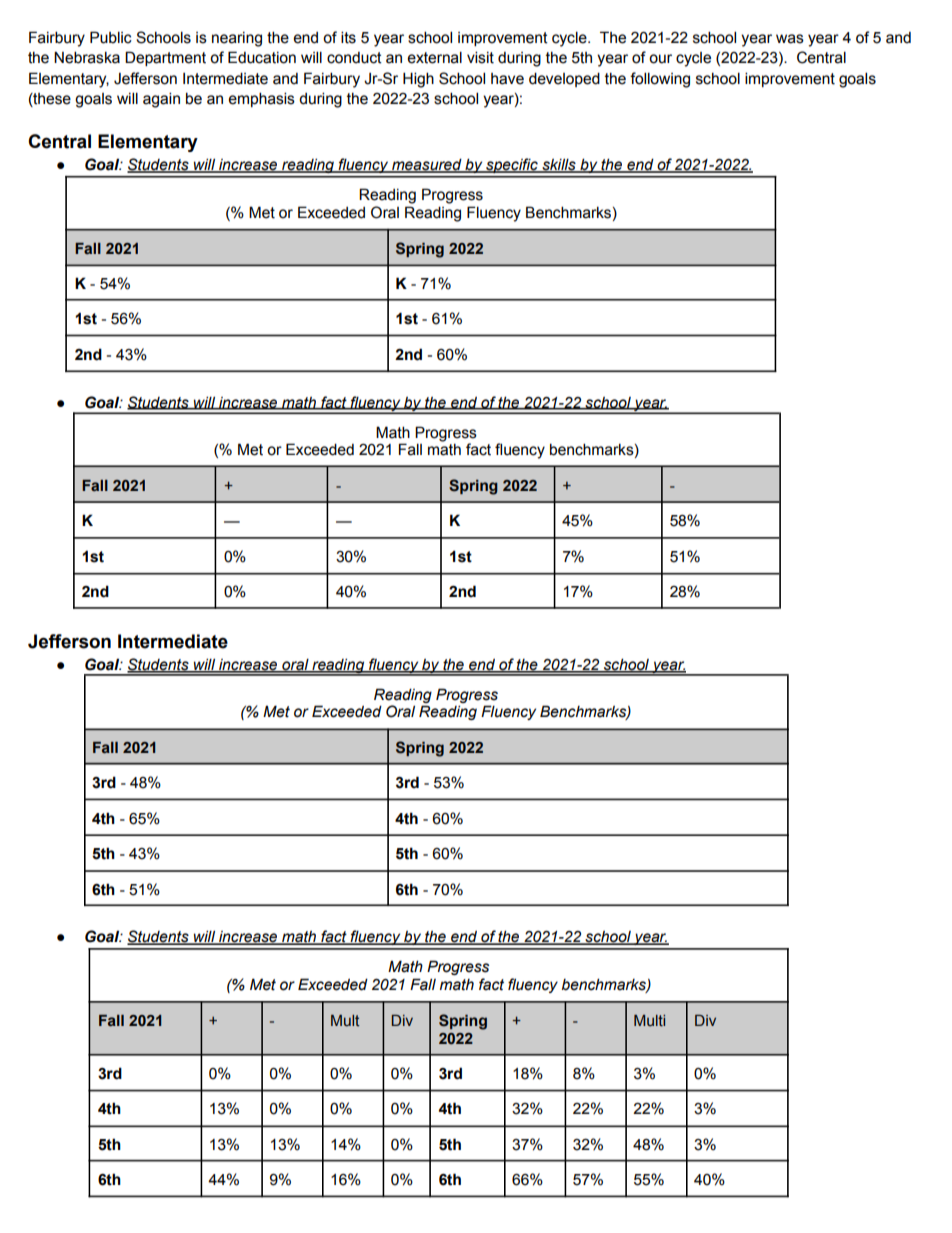 This image has height=1233, width=952. What do you see at coordinates (237, 39) in the image?
I see `nearing` at bounding box center [237, 39].
